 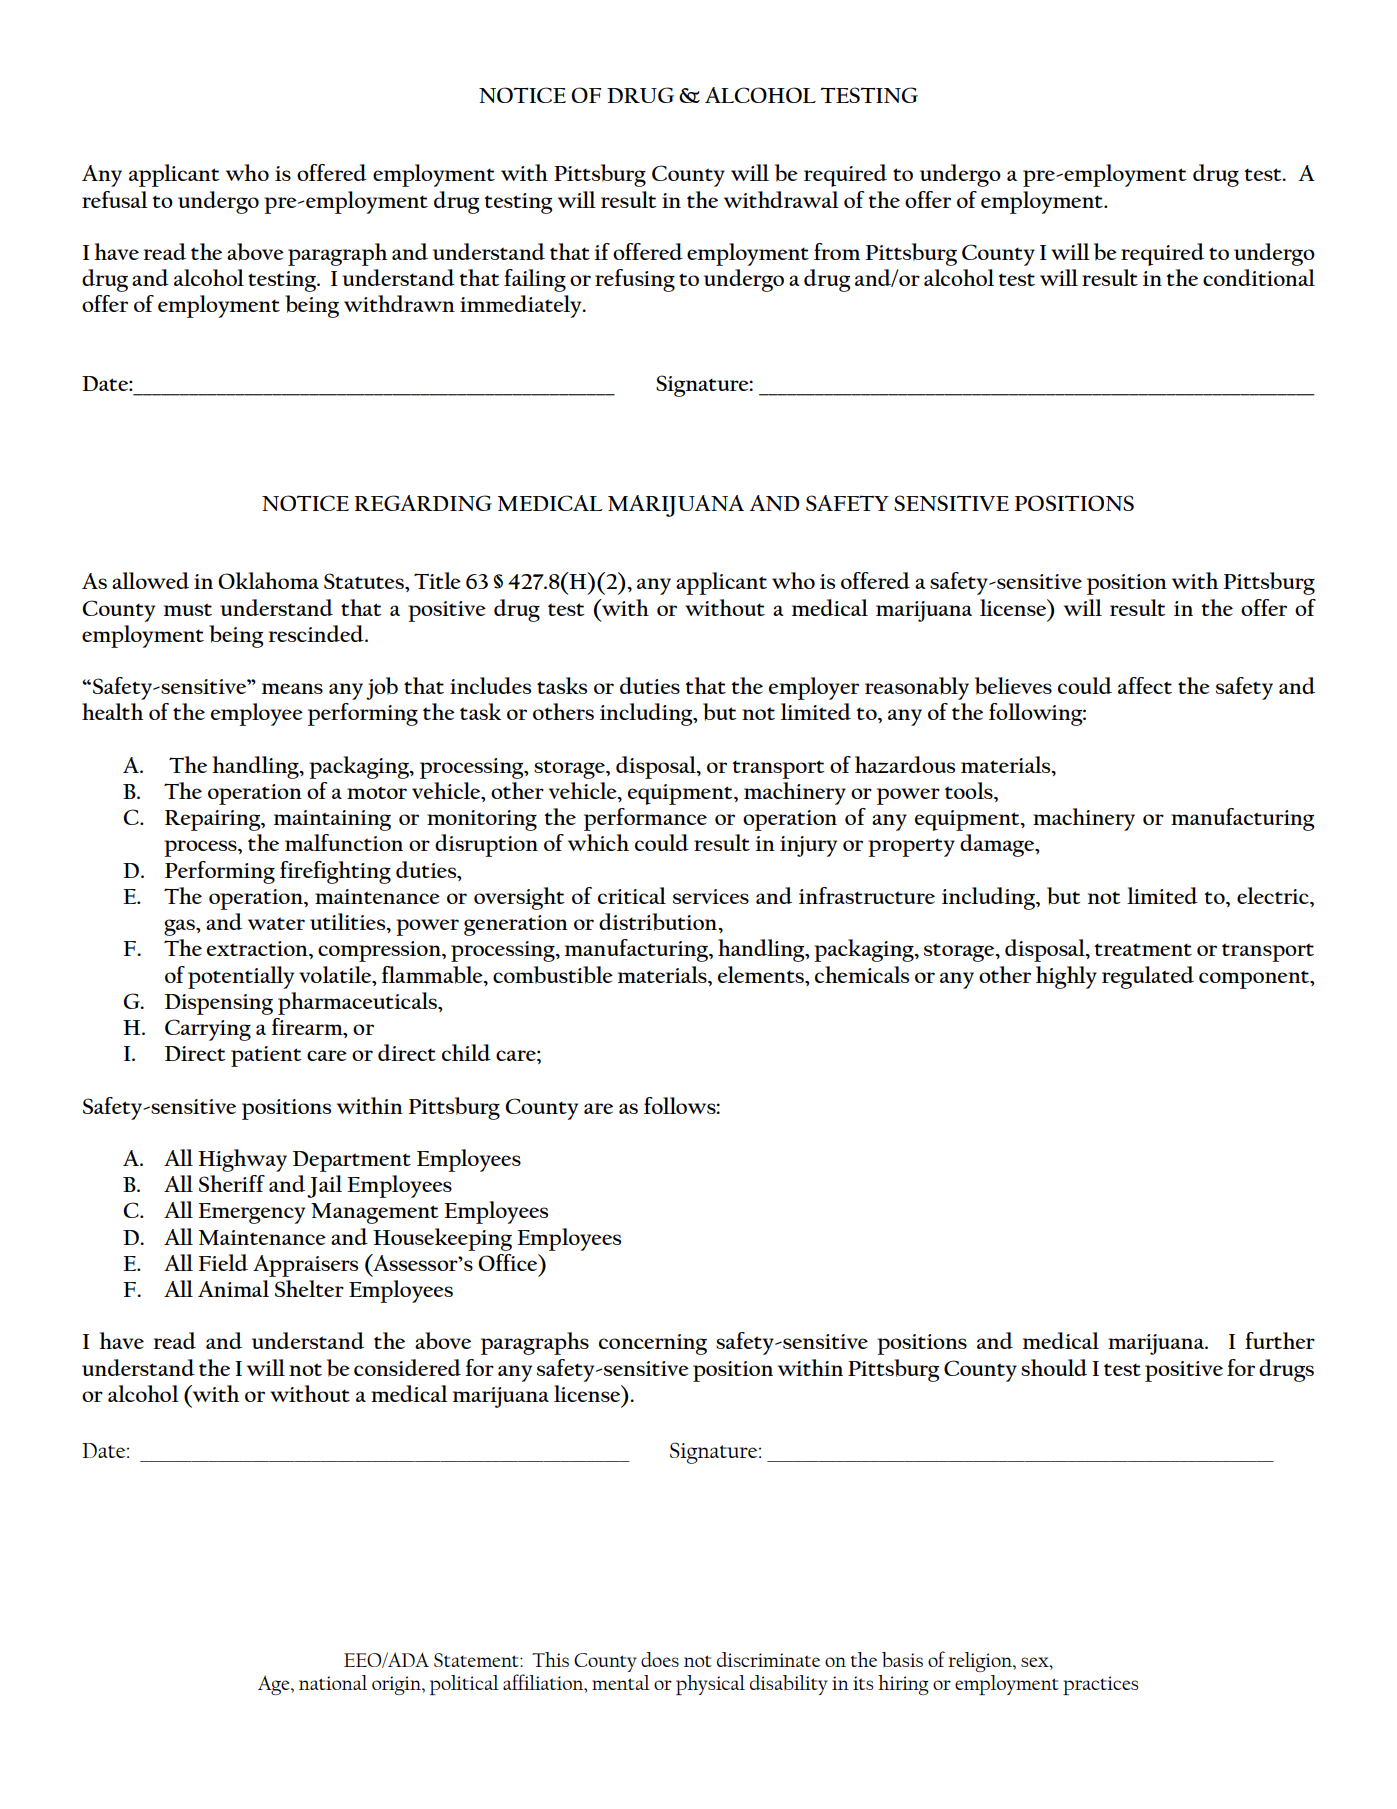 What do you see at coordinates (258, 948) in the screenshot?
I see `extraction` at bounding box center [258, 948].
